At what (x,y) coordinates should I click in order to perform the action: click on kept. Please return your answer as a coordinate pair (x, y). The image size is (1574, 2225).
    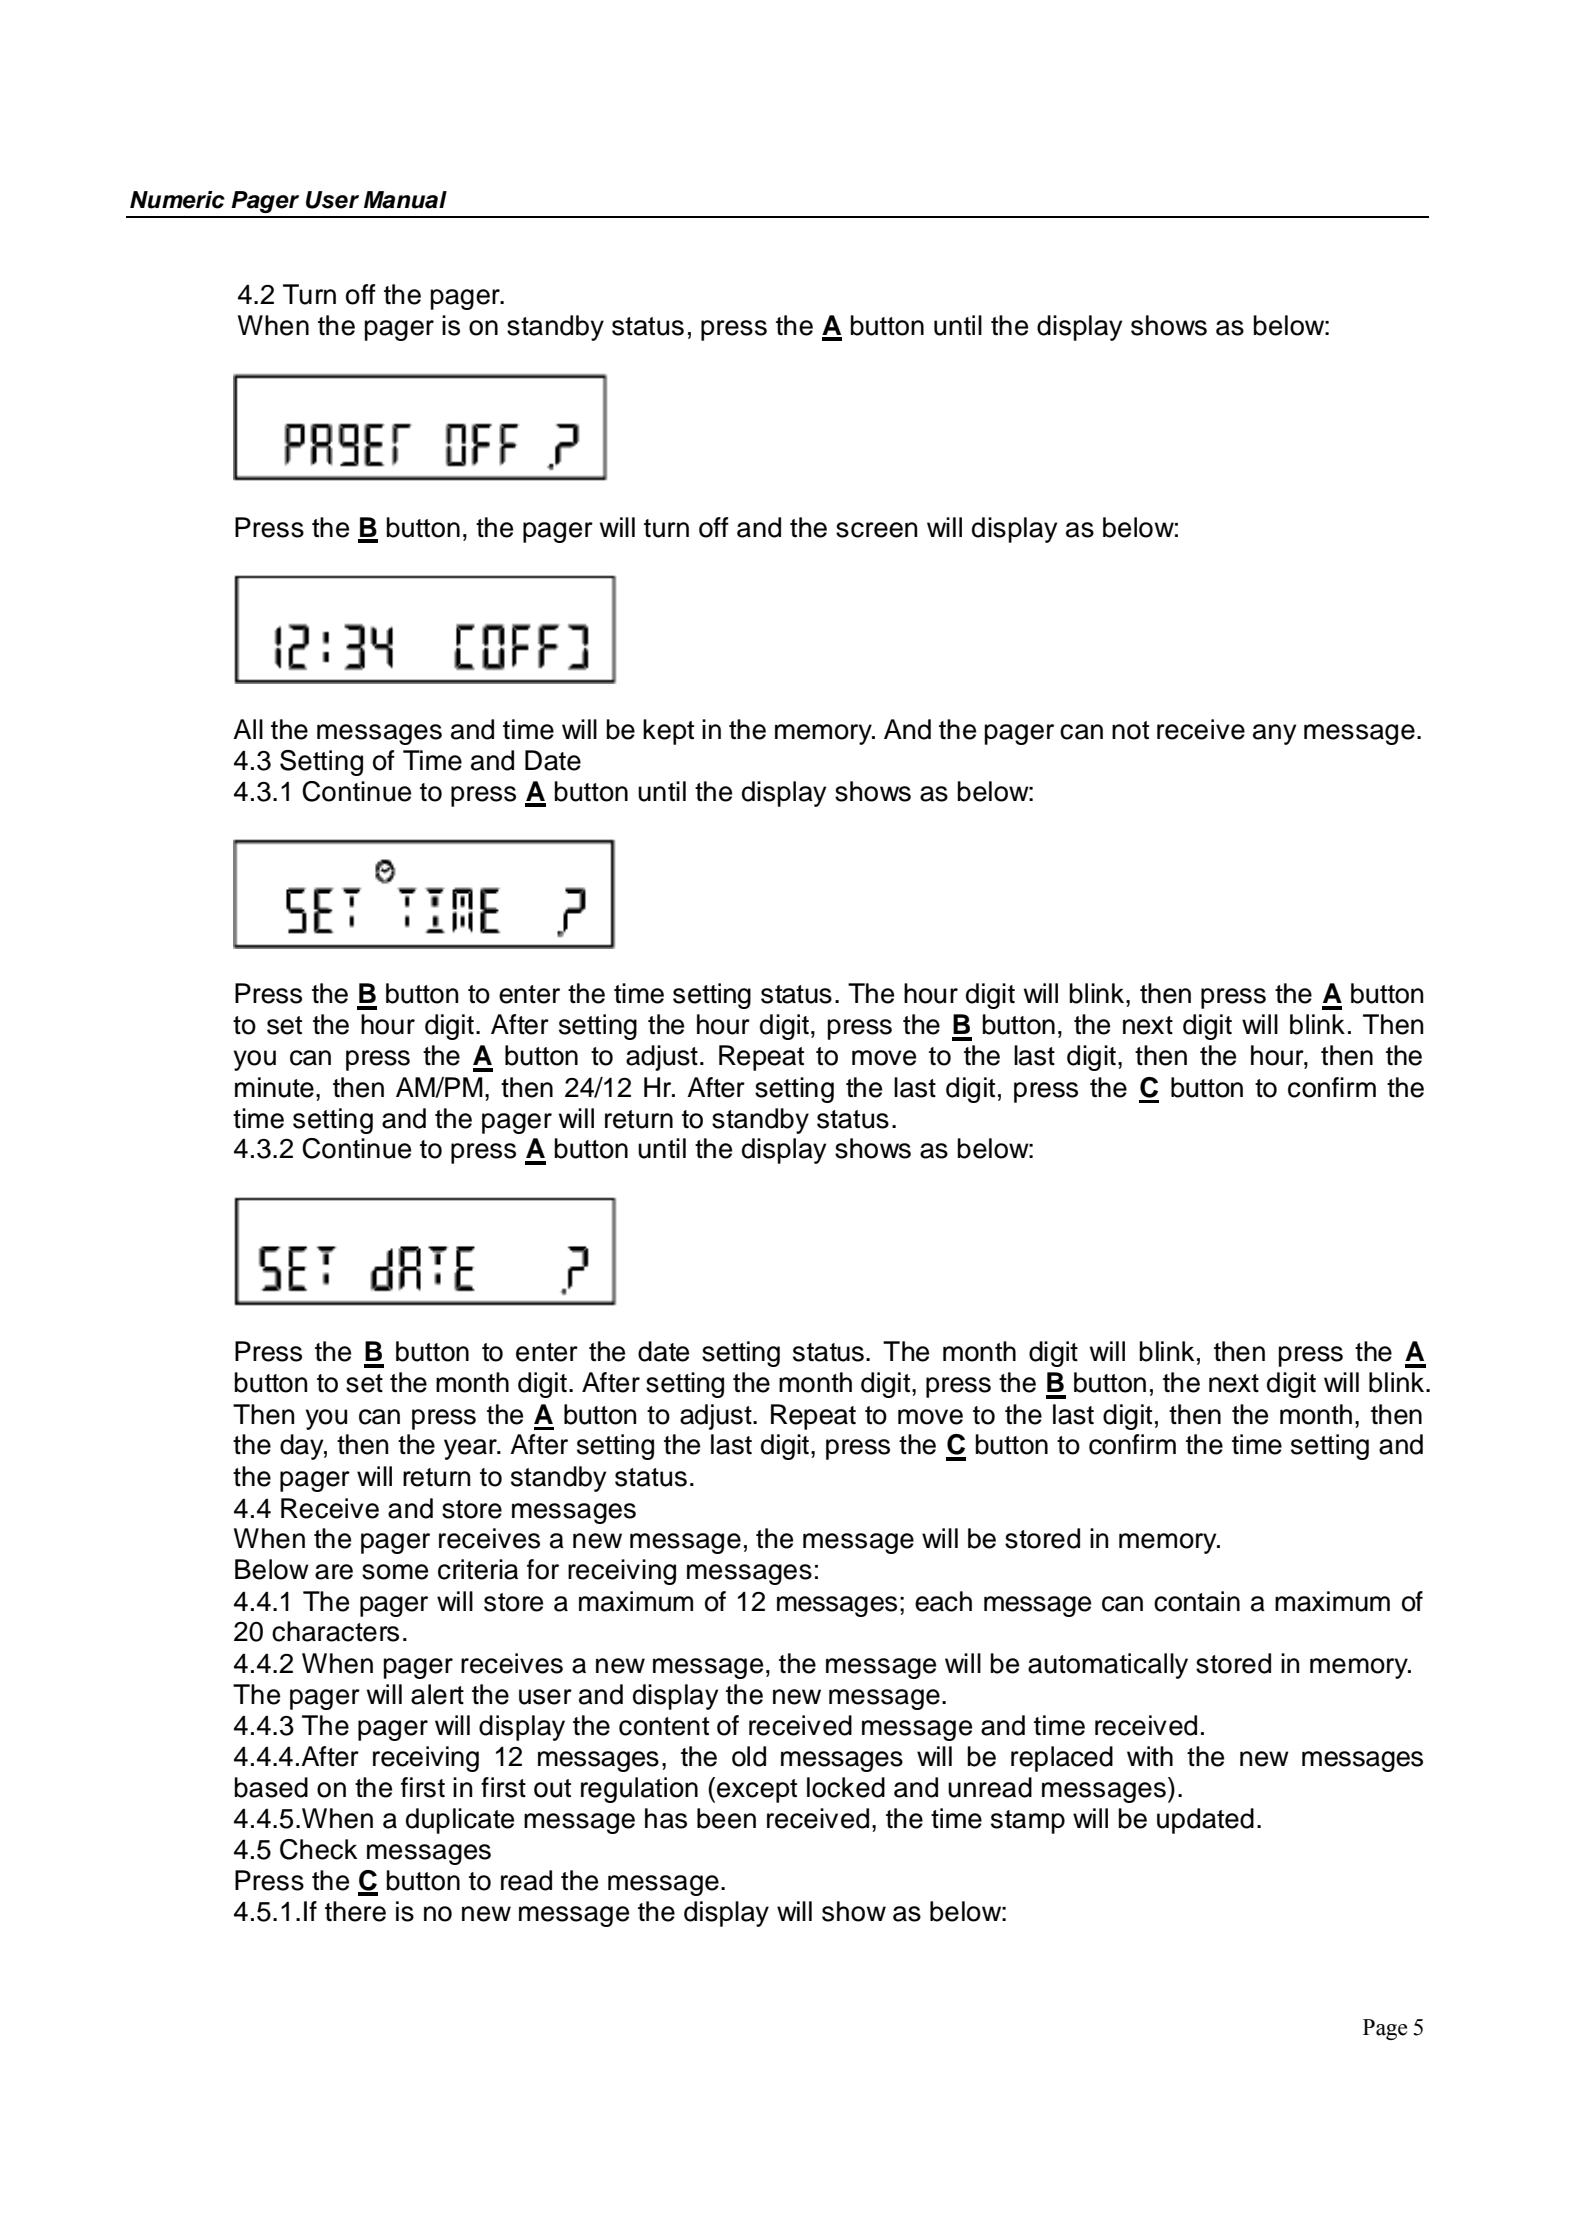
    Looking at the image, I should click on (668, 732).
